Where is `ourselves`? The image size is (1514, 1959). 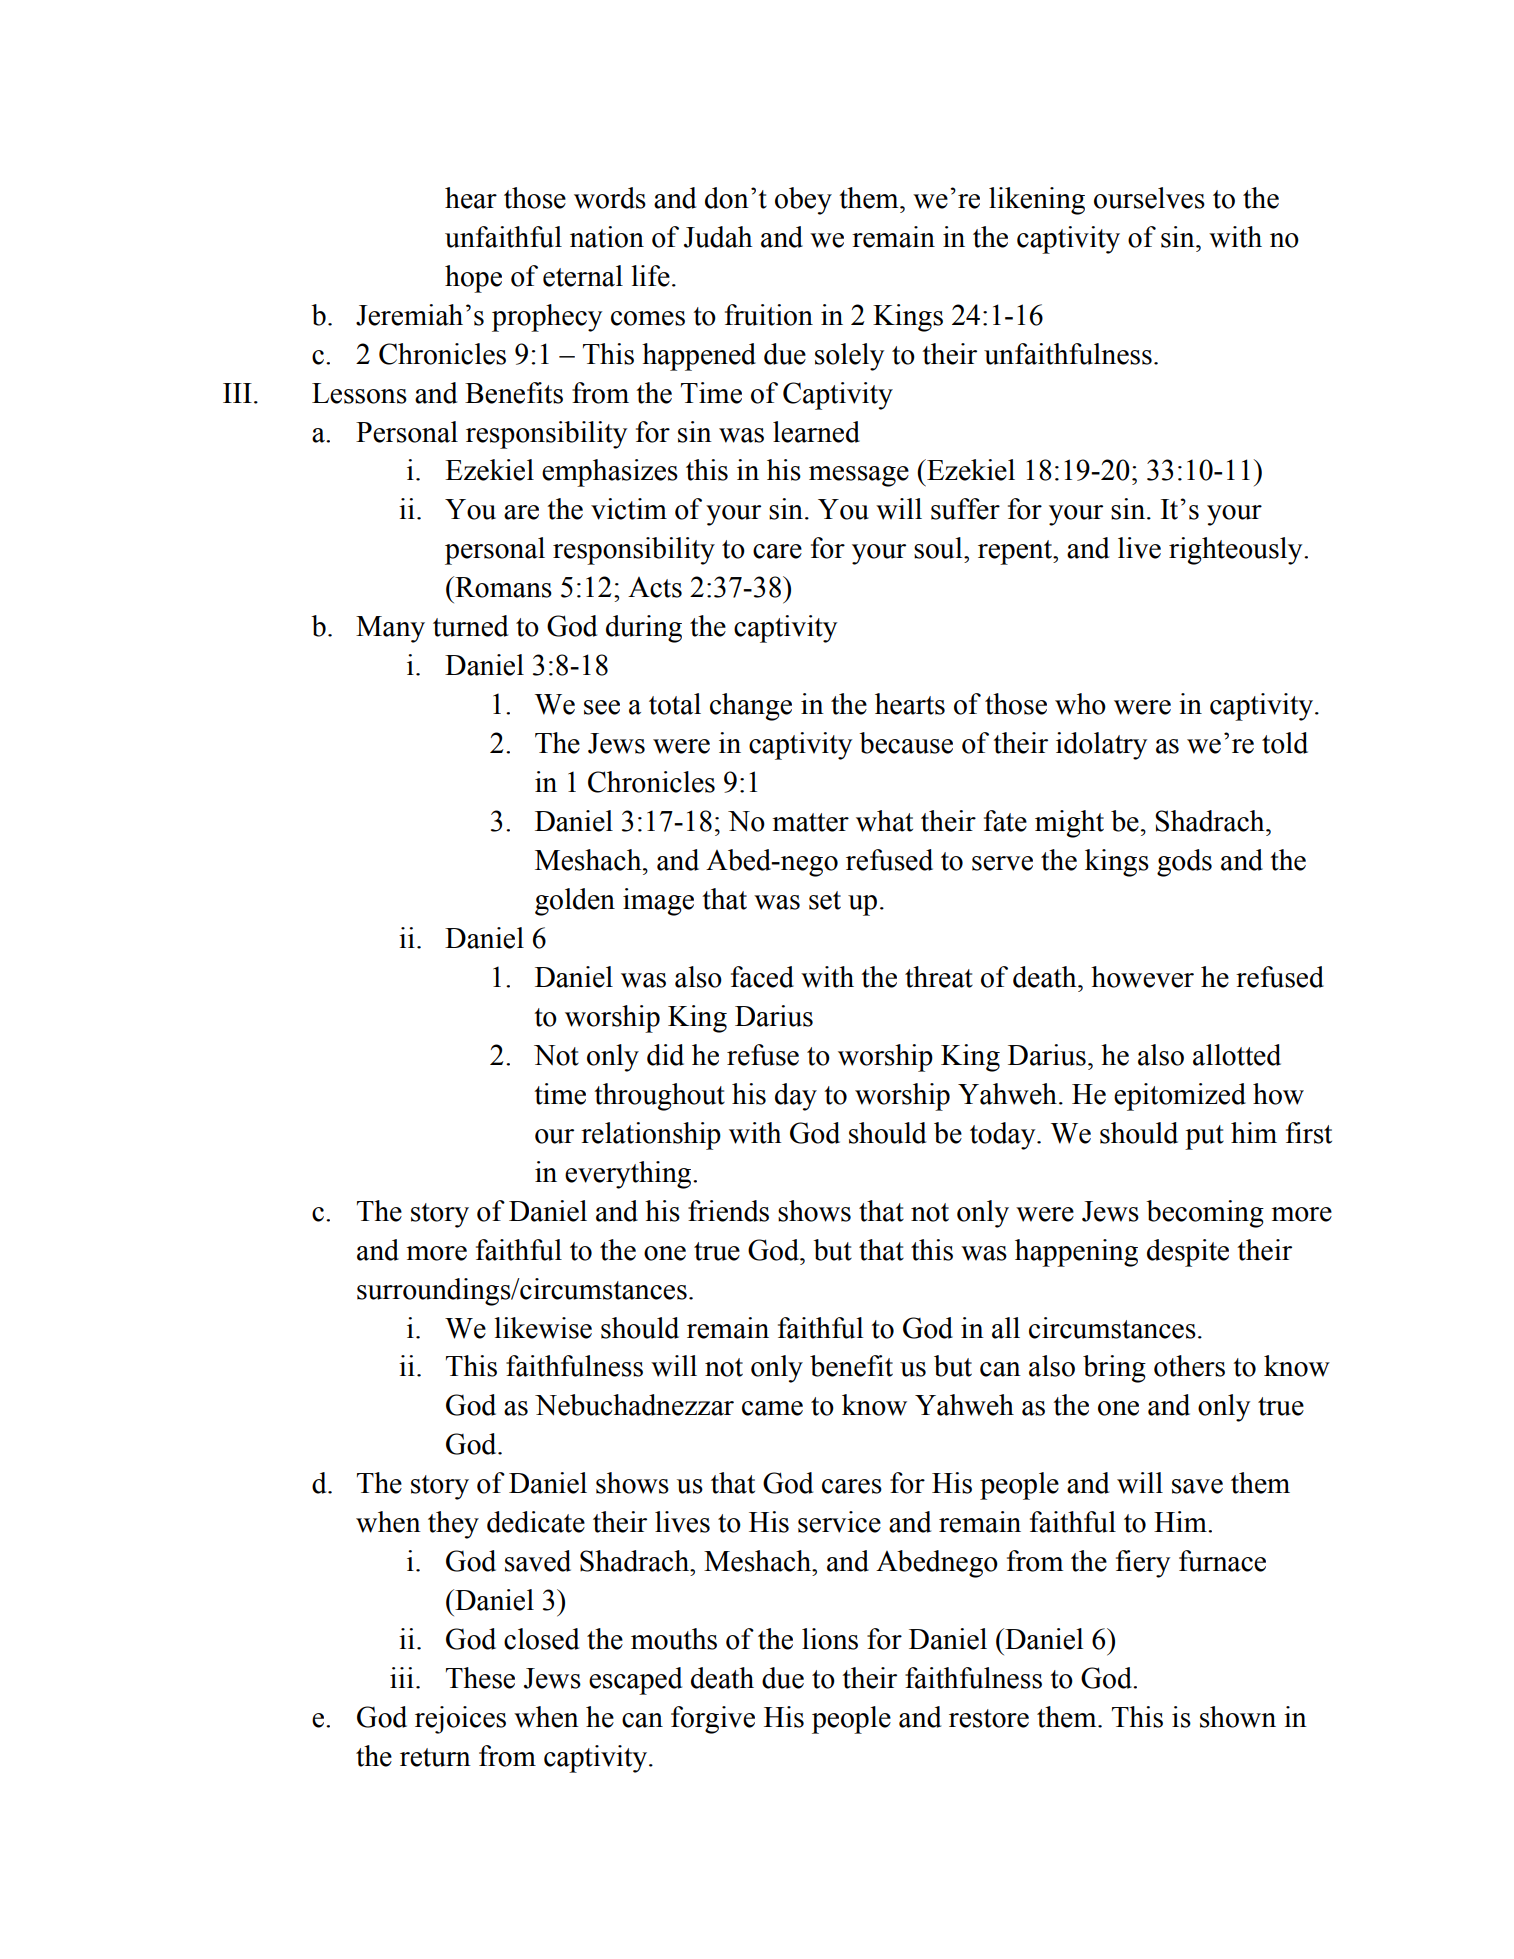 ourselves is located at coordinates (1149, 198).
